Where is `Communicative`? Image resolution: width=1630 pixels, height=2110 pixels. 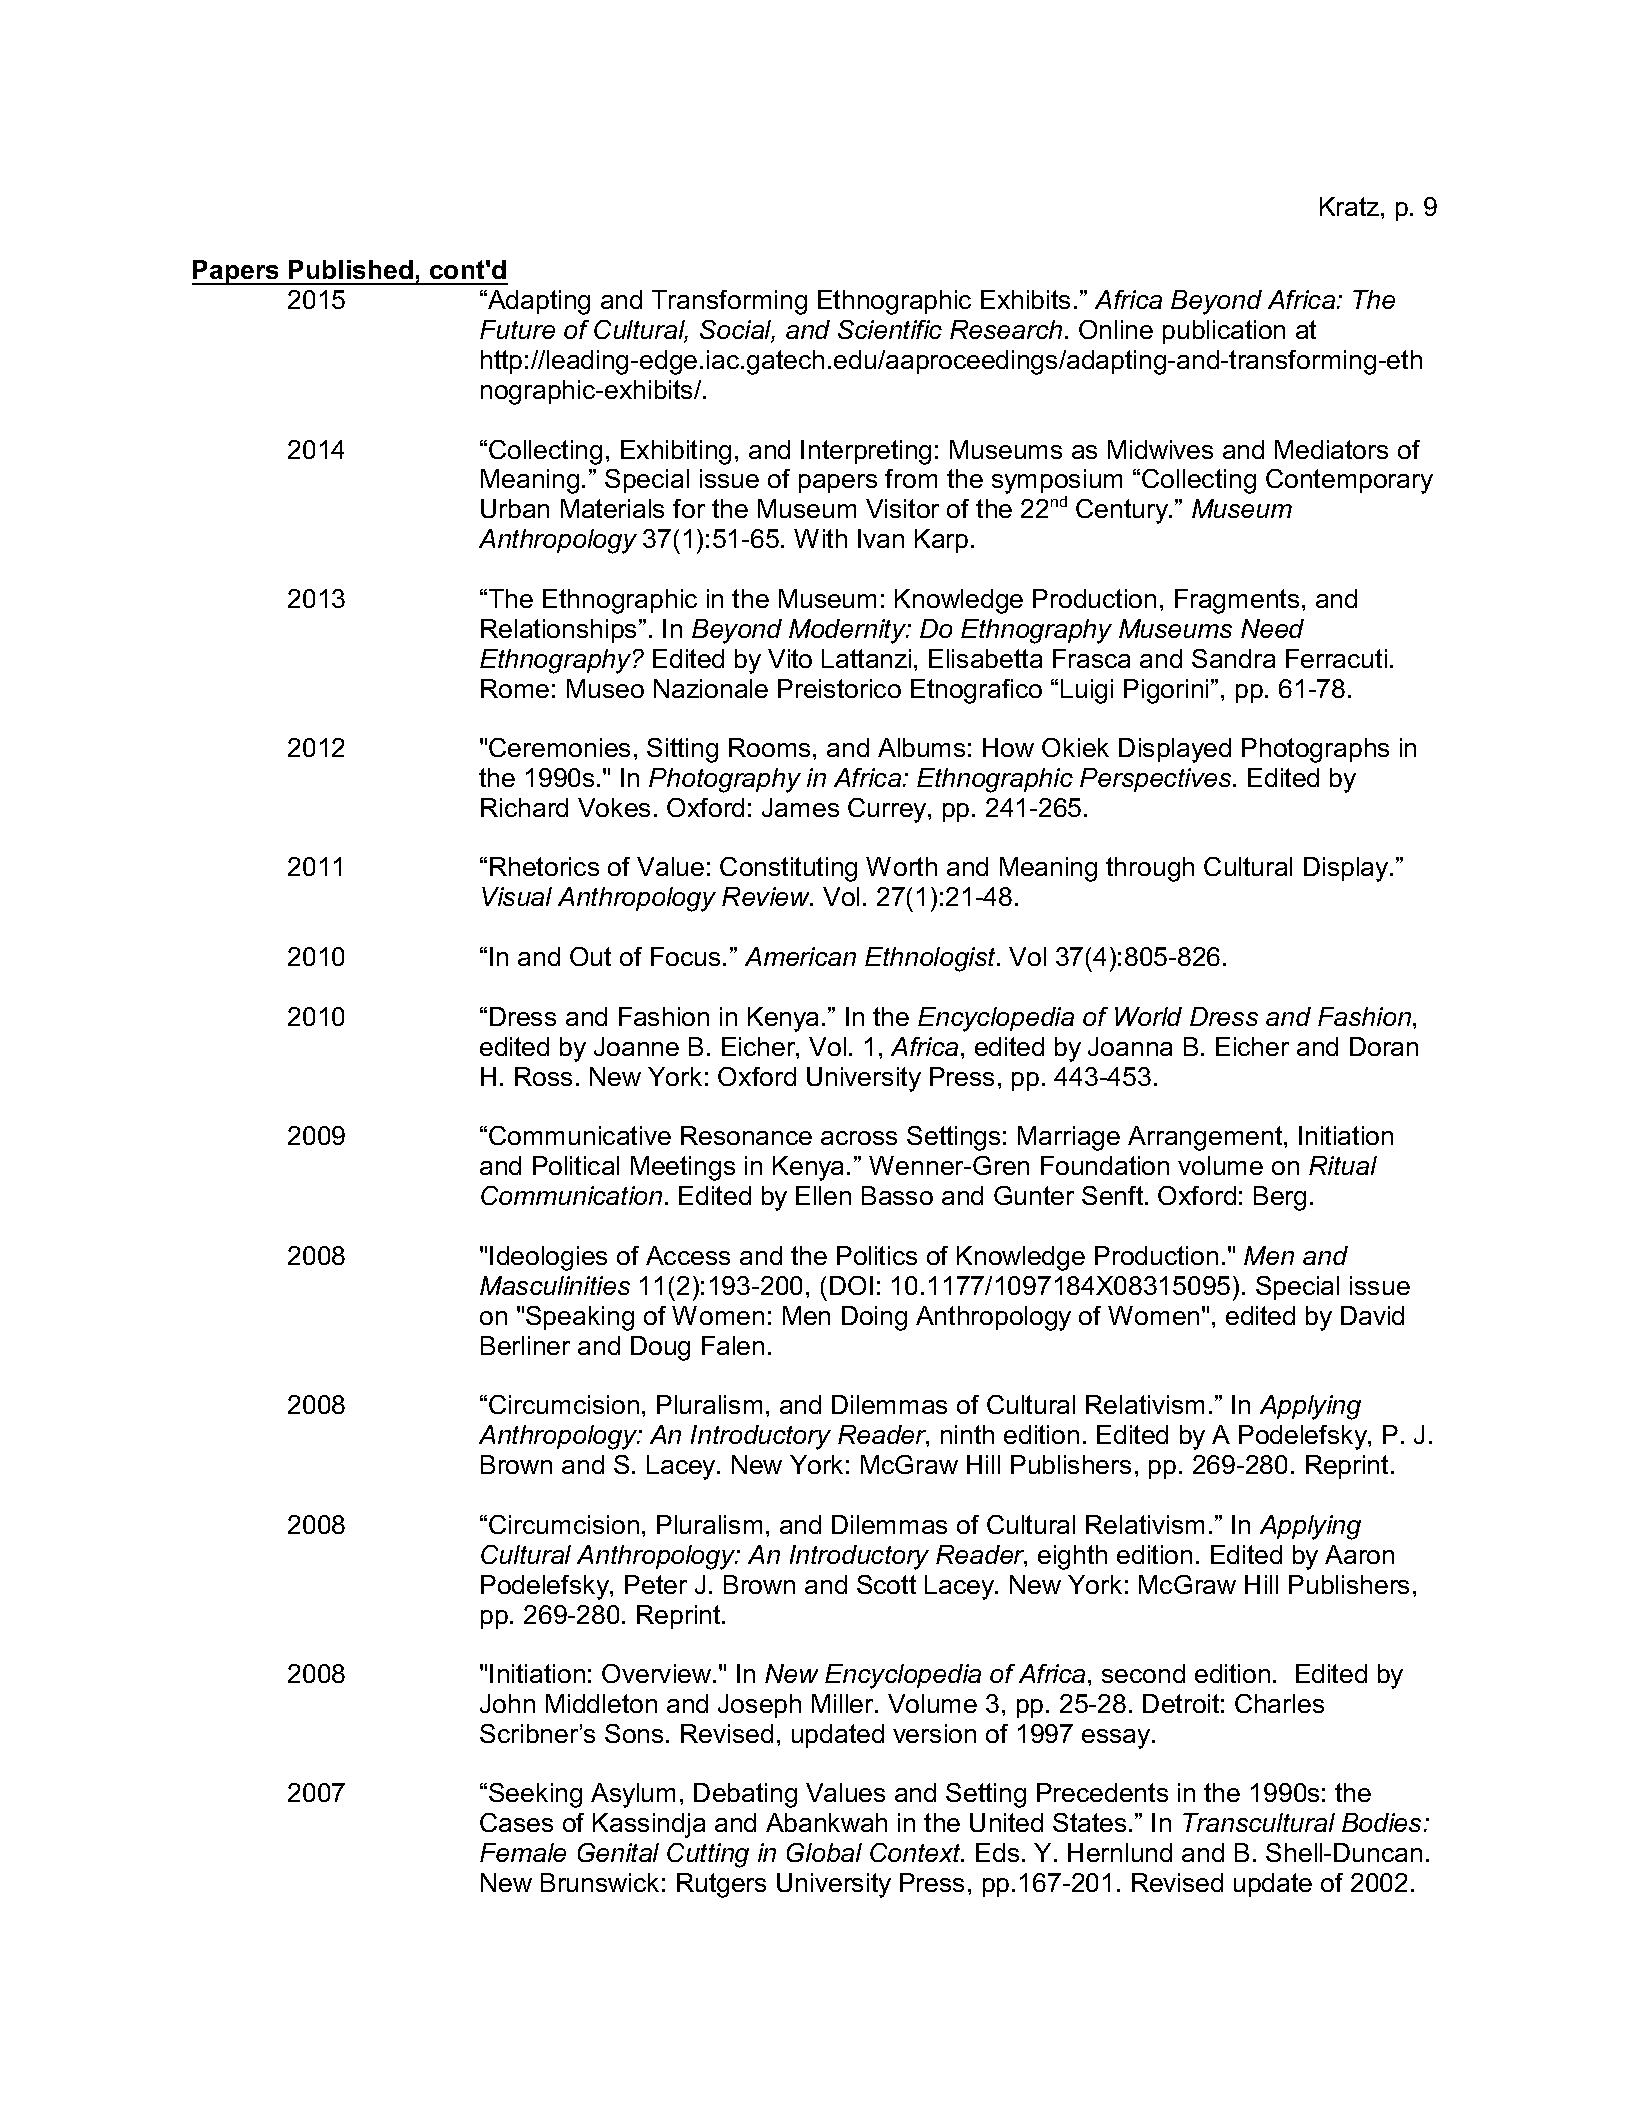
Communicative is located at coordinates (580, 1135).
